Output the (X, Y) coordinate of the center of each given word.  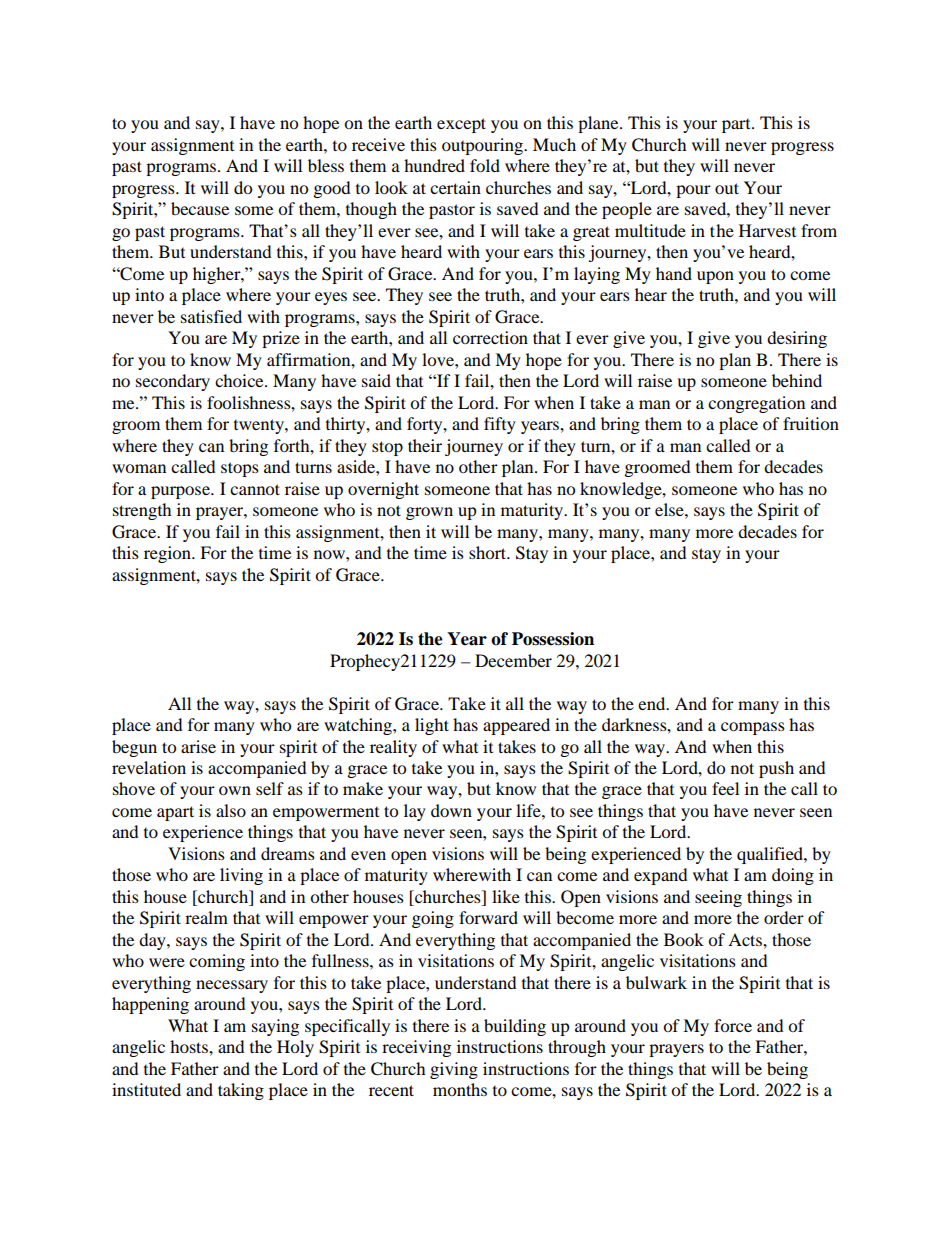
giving (454, 1070)
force (733, 1025)
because (200, 208)
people (627, 210)
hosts (190, 1046)
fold (485, 165)
